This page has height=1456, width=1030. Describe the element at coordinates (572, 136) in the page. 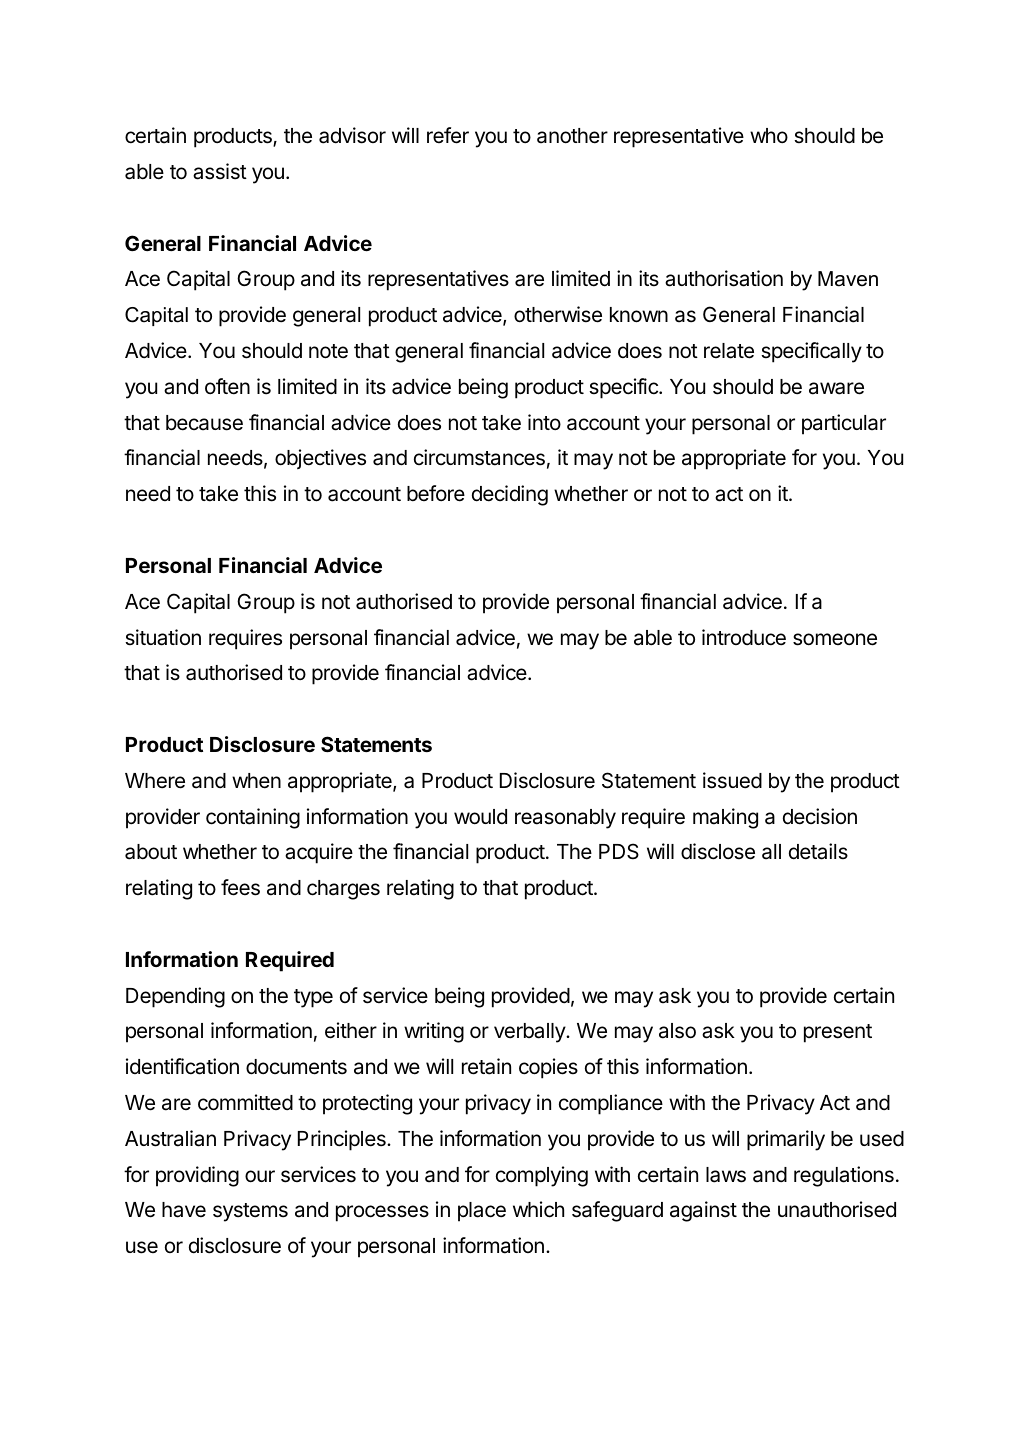

I see `another` at that location.
